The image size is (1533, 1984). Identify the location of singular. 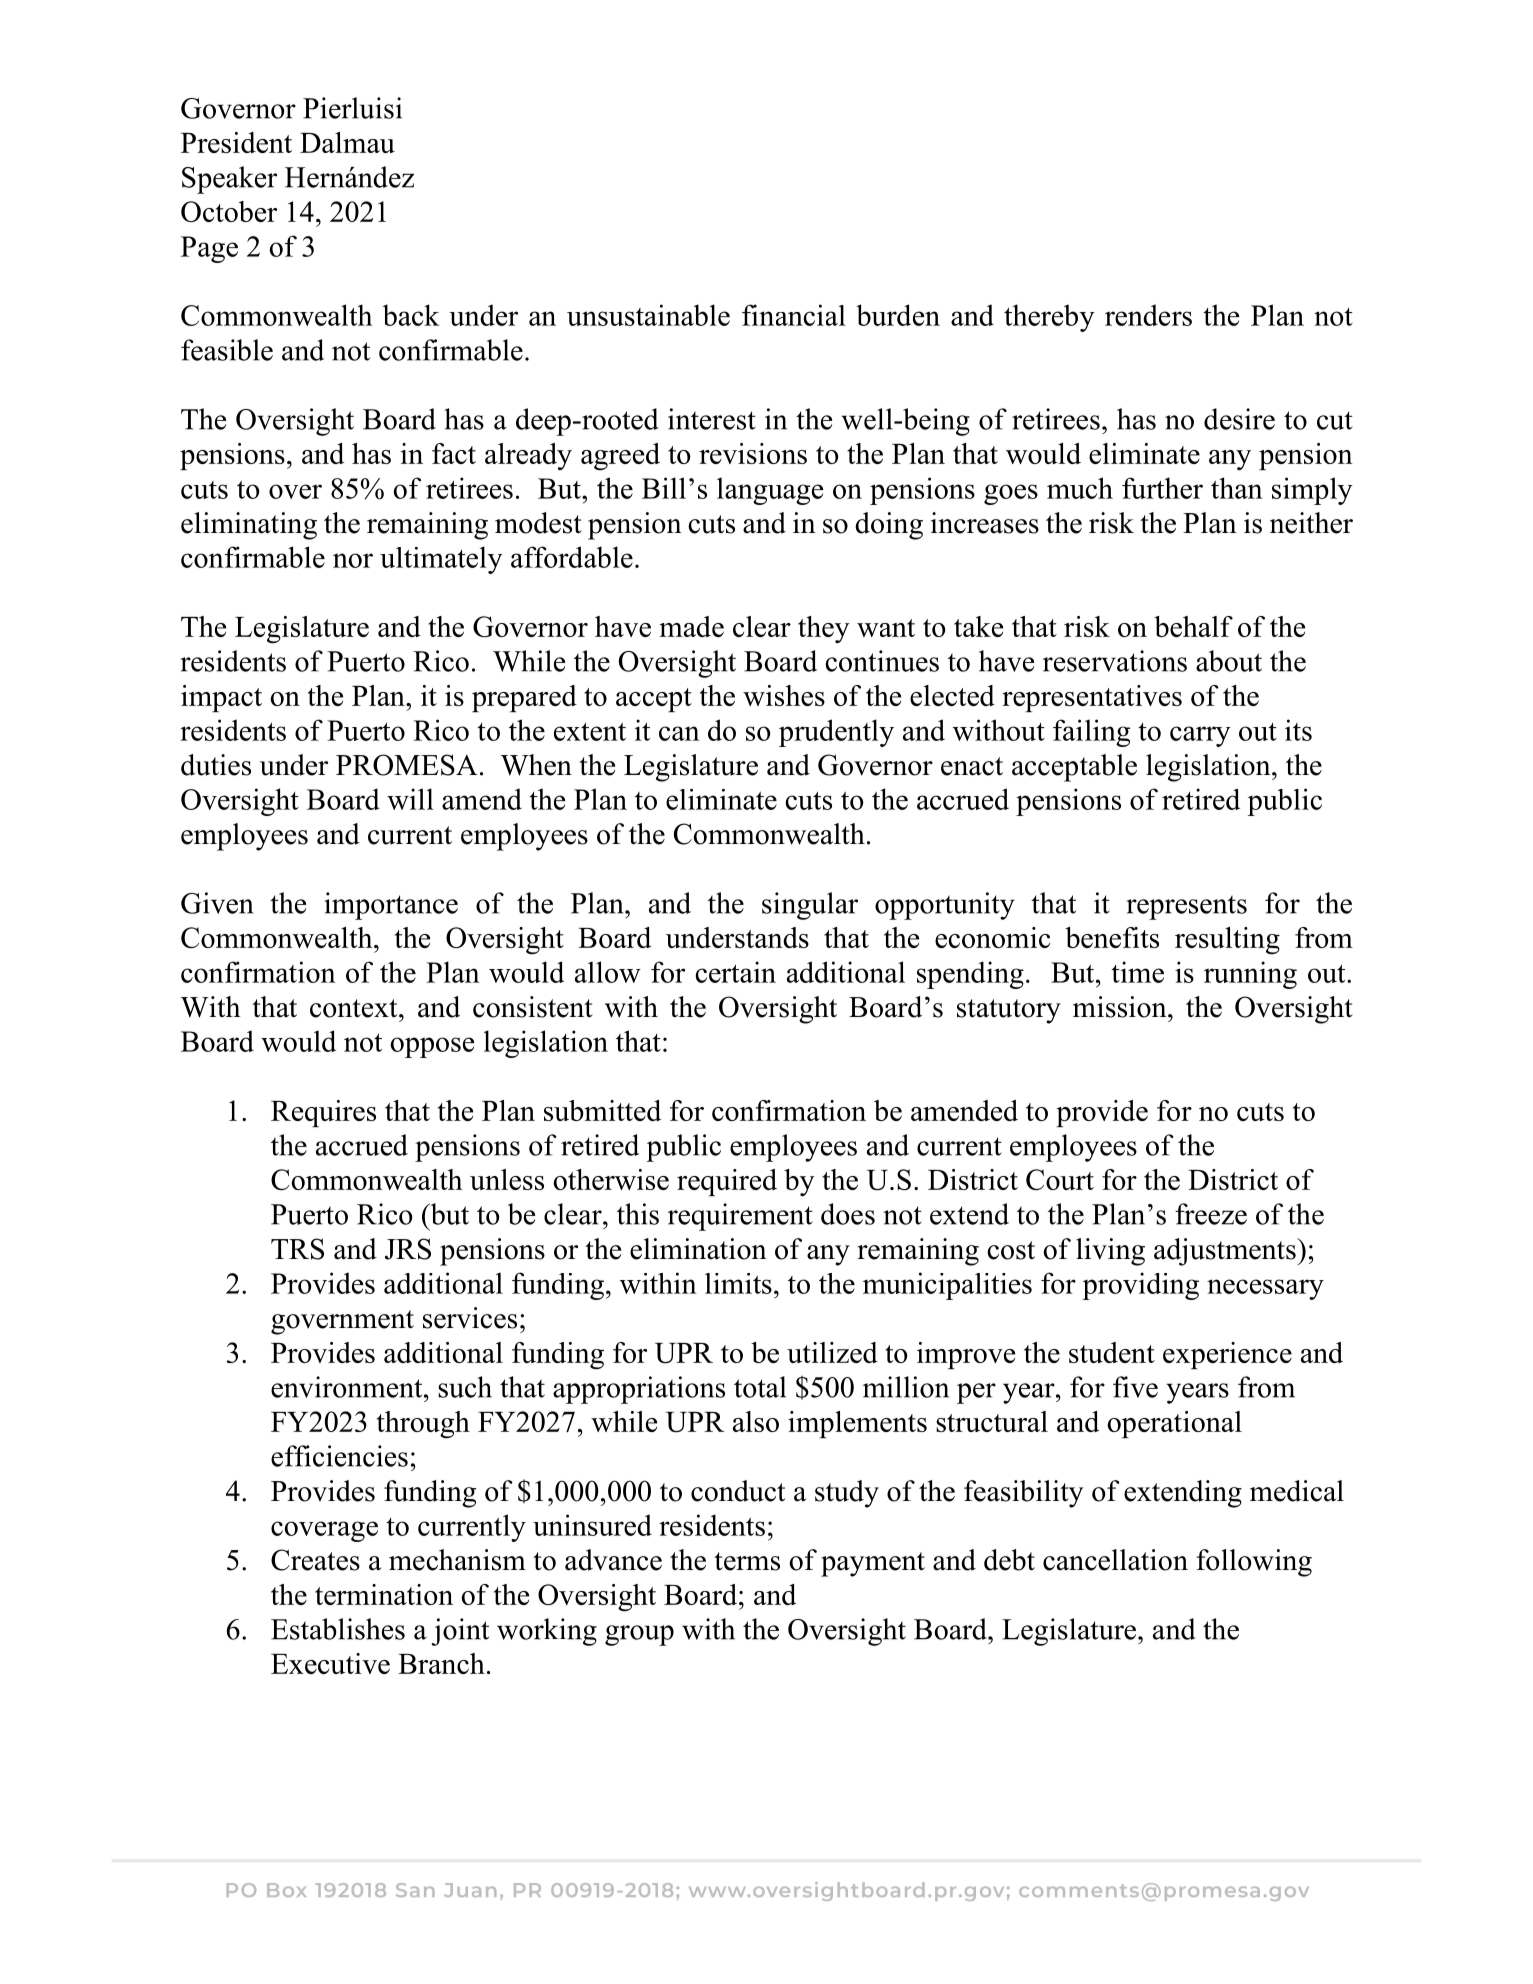
(810, 906).
